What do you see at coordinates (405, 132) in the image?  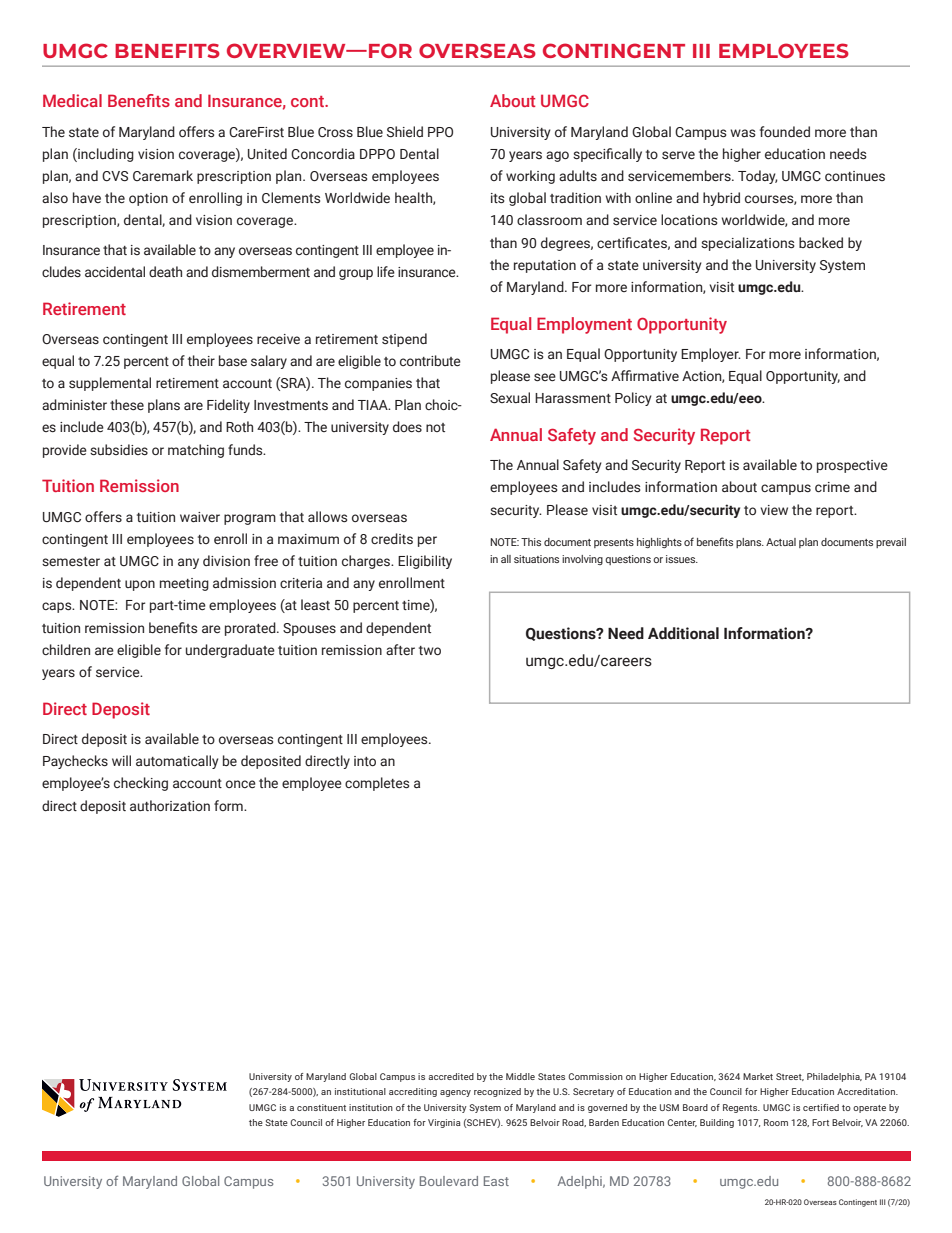 I see `Shield` at bounding box center [405, 132].
